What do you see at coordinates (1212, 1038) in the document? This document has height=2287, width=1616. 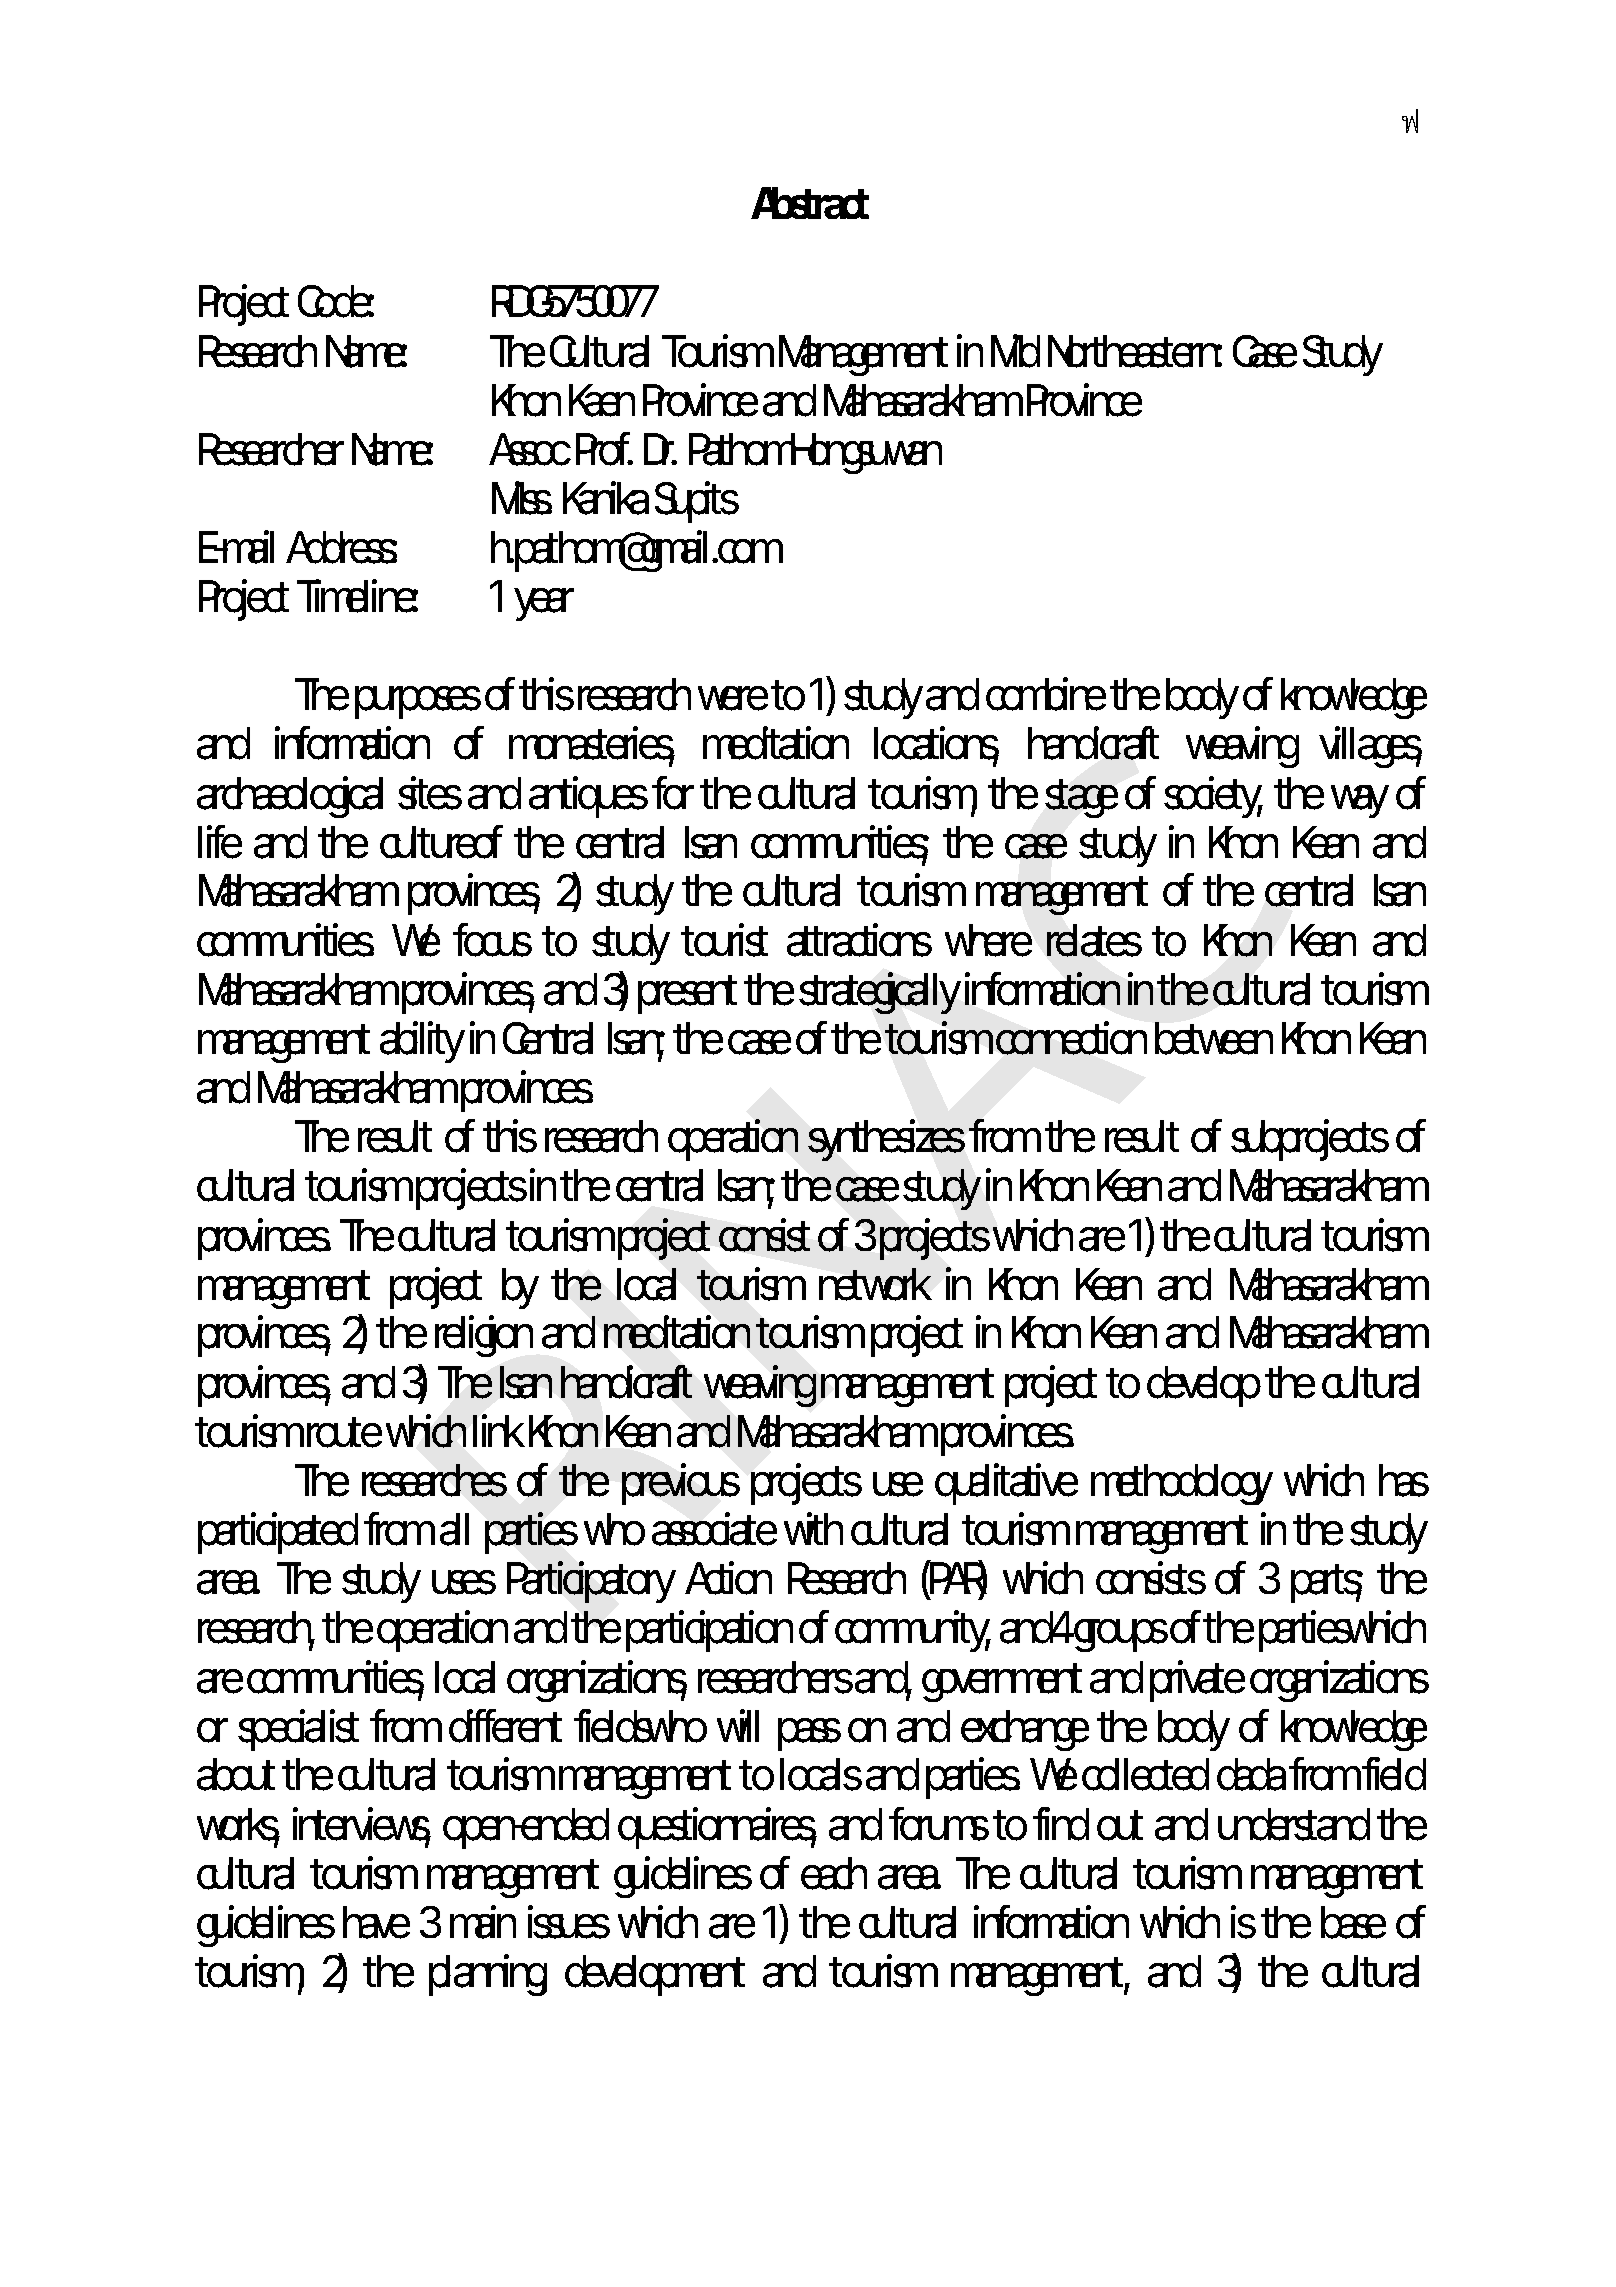 I see `between` at bounding box center [1212, 1038].
